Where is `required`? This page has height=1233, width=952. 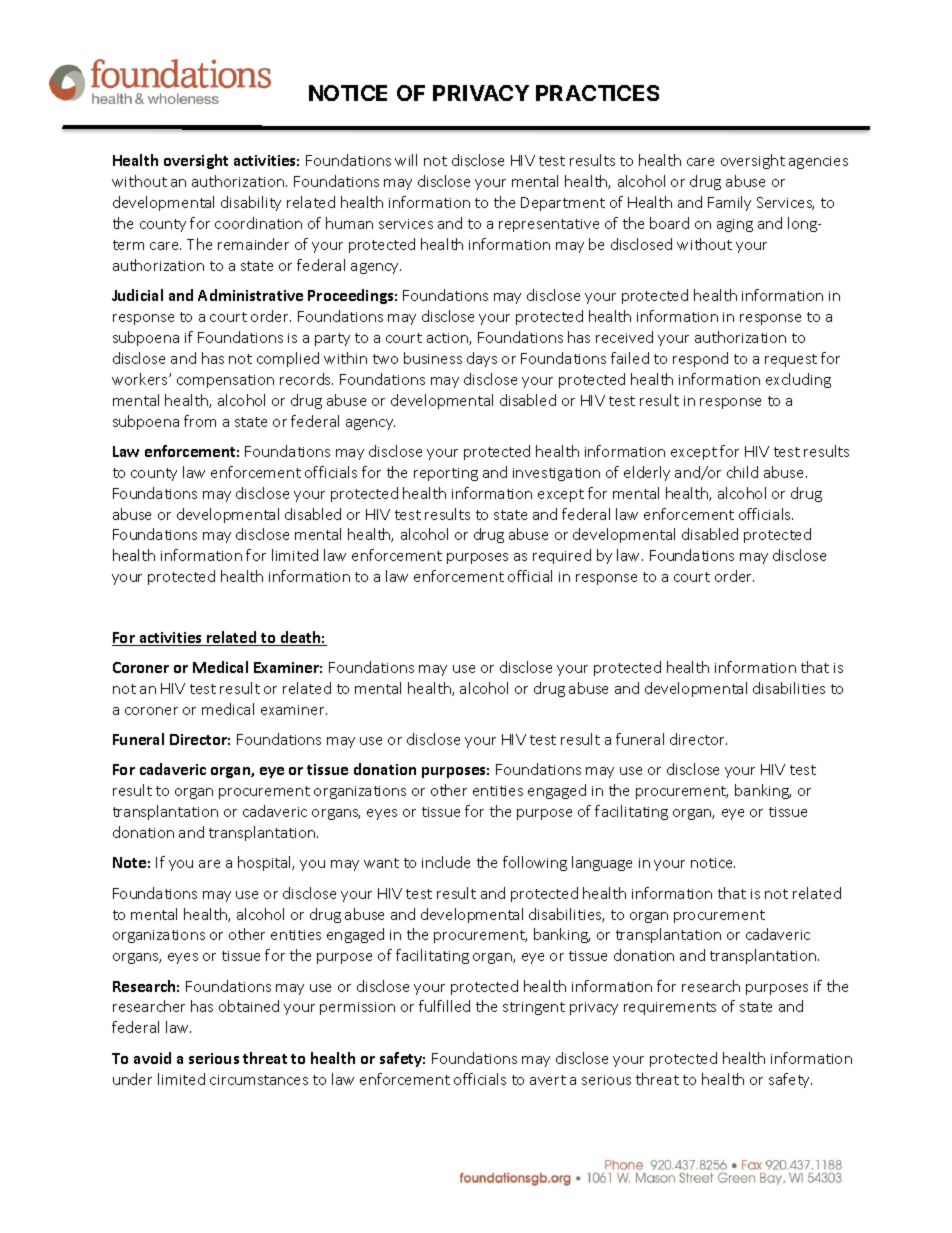 required is located at coordinates (562, 556).
